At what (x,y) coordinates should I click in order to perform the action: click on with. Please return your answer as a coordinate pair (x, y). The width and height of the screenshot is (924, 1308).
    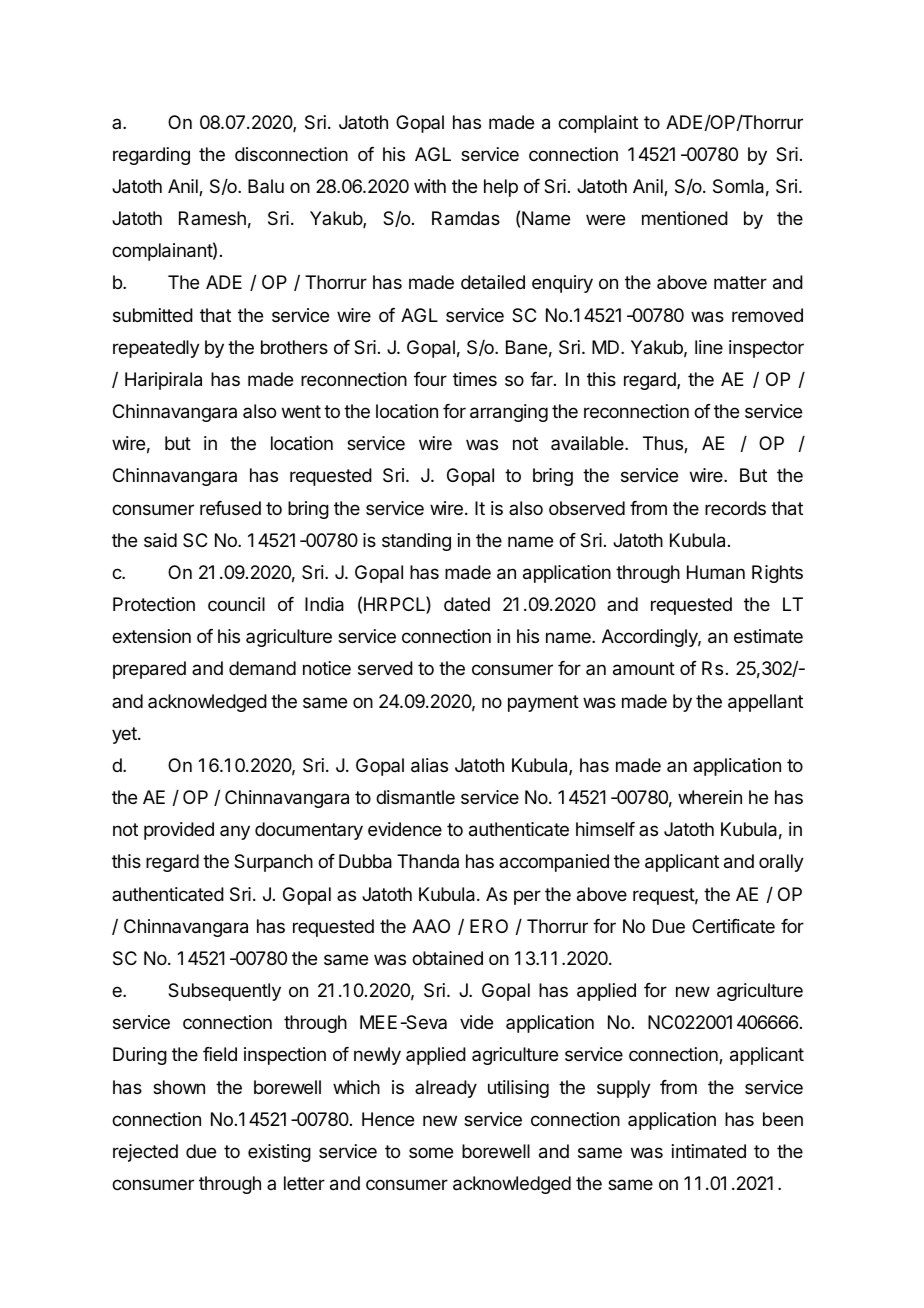
    Looking at the image, I should click on (430, 186).
